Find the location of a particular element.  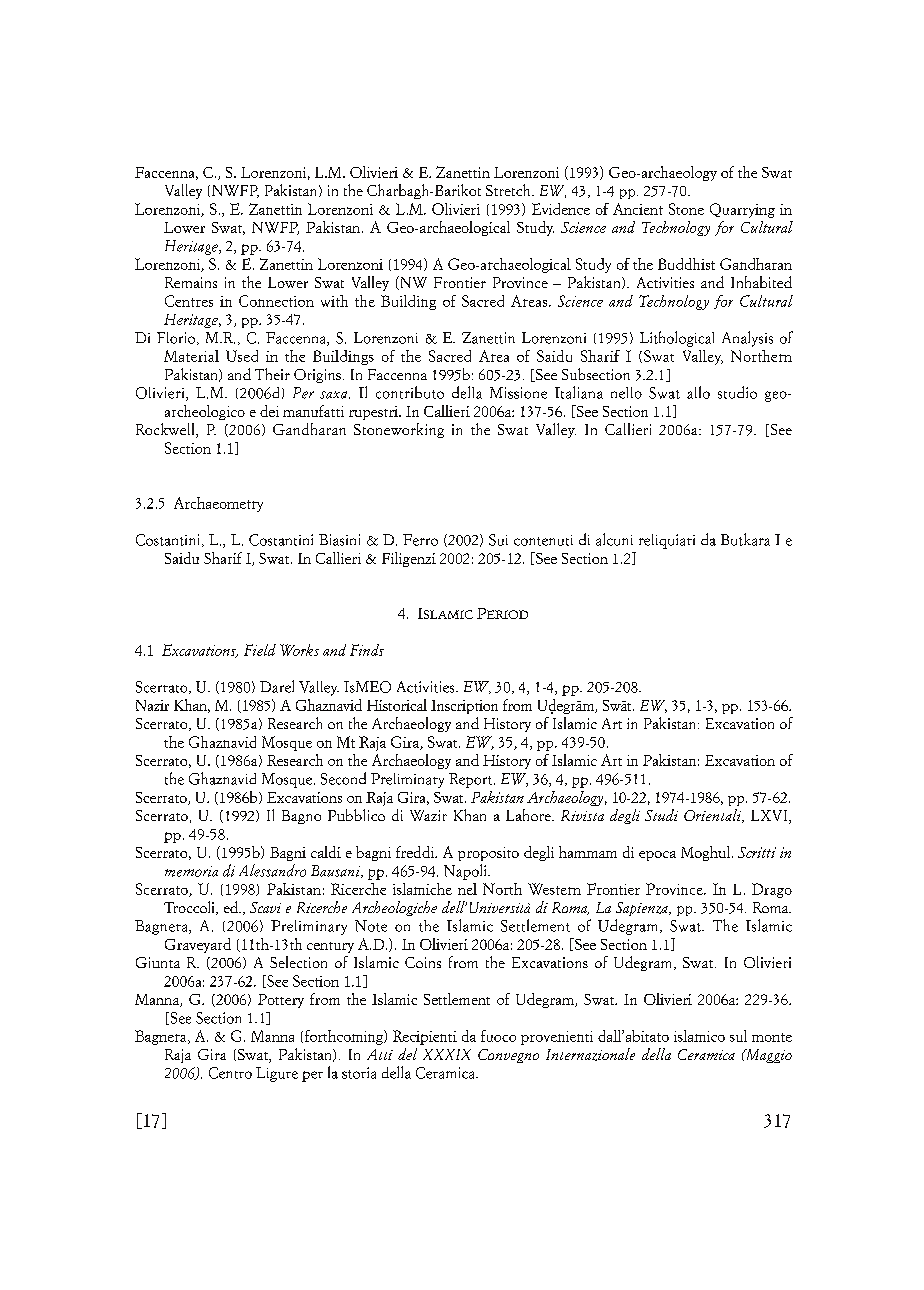

Coins is located at coordinates (423, 962).
